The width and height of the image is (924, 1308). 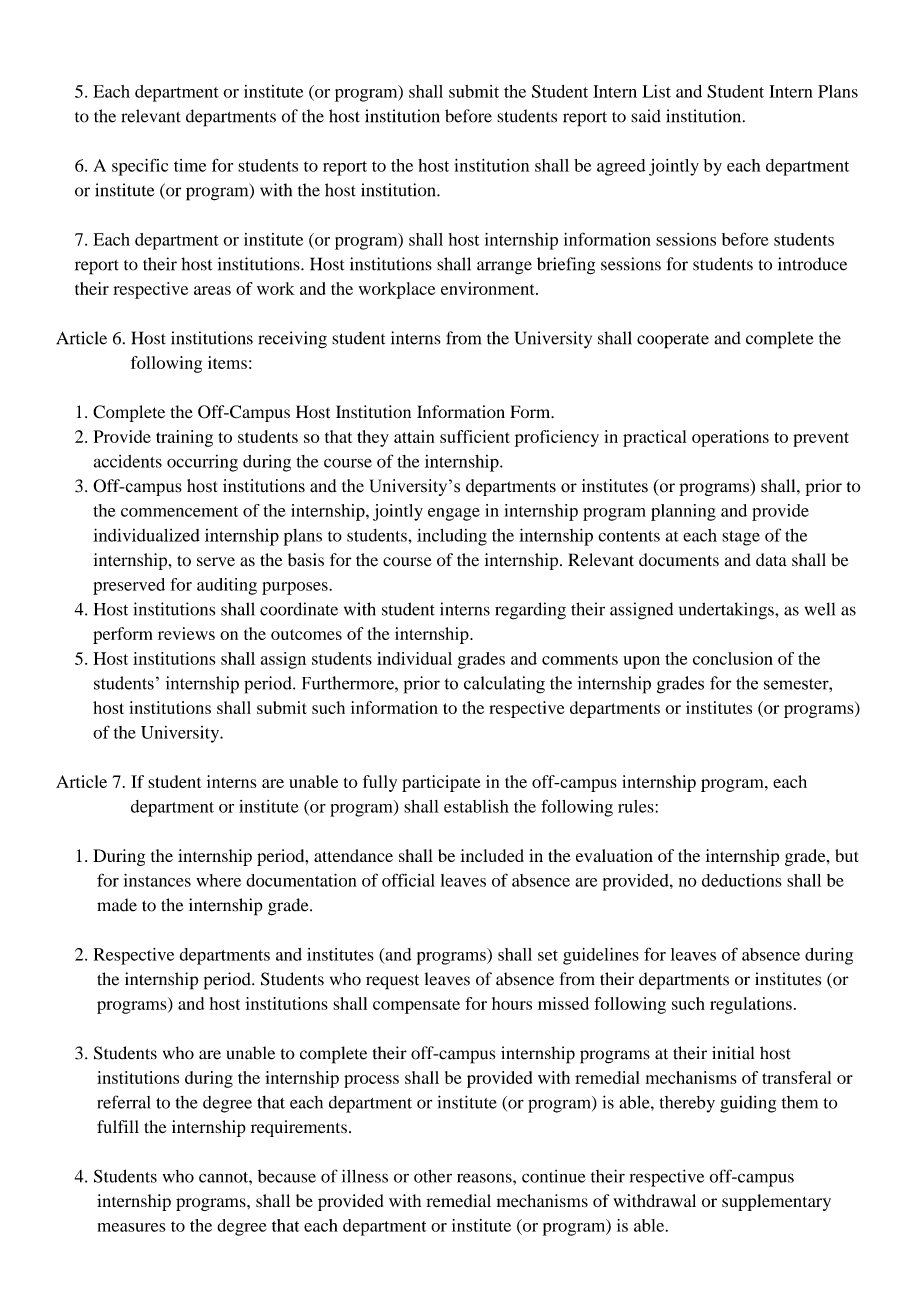 What do you see at coordinates (132, 1227) in the image?
I see `measures` at bounding box center [132, 1227].
